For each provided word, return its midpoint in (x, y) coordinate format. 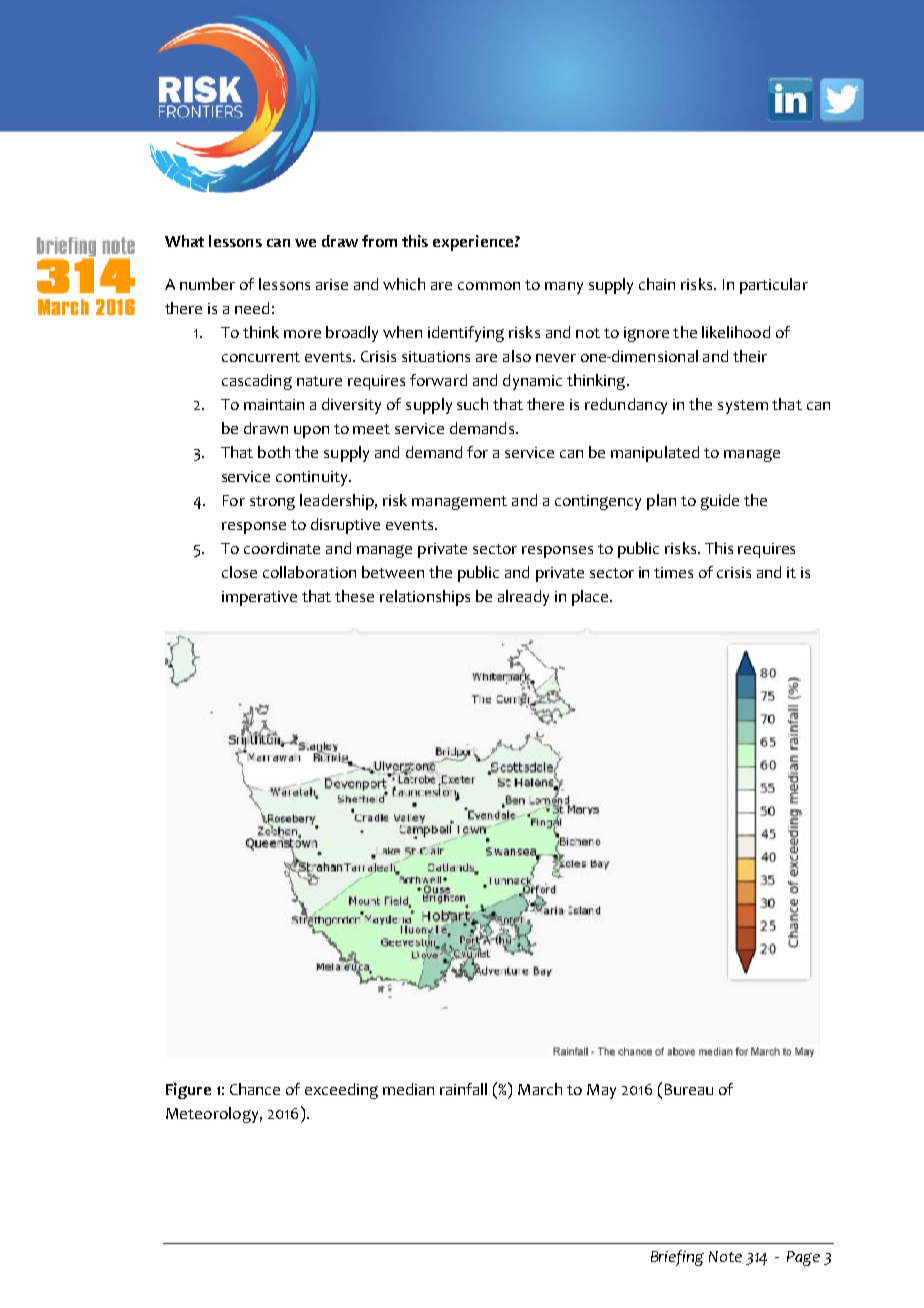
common (489, 286)
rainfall (463, 1089)
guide (720, 502)
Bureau (689, 1089)
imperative (259, 598)
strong (272, 503)
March (540, 1089)
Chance (255, 1089)
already (523, 598)
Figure (188, 1091)
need (252, 308)
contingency (598, 502)
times (673, 572)
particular (774, 286)
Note (725, 1256)
